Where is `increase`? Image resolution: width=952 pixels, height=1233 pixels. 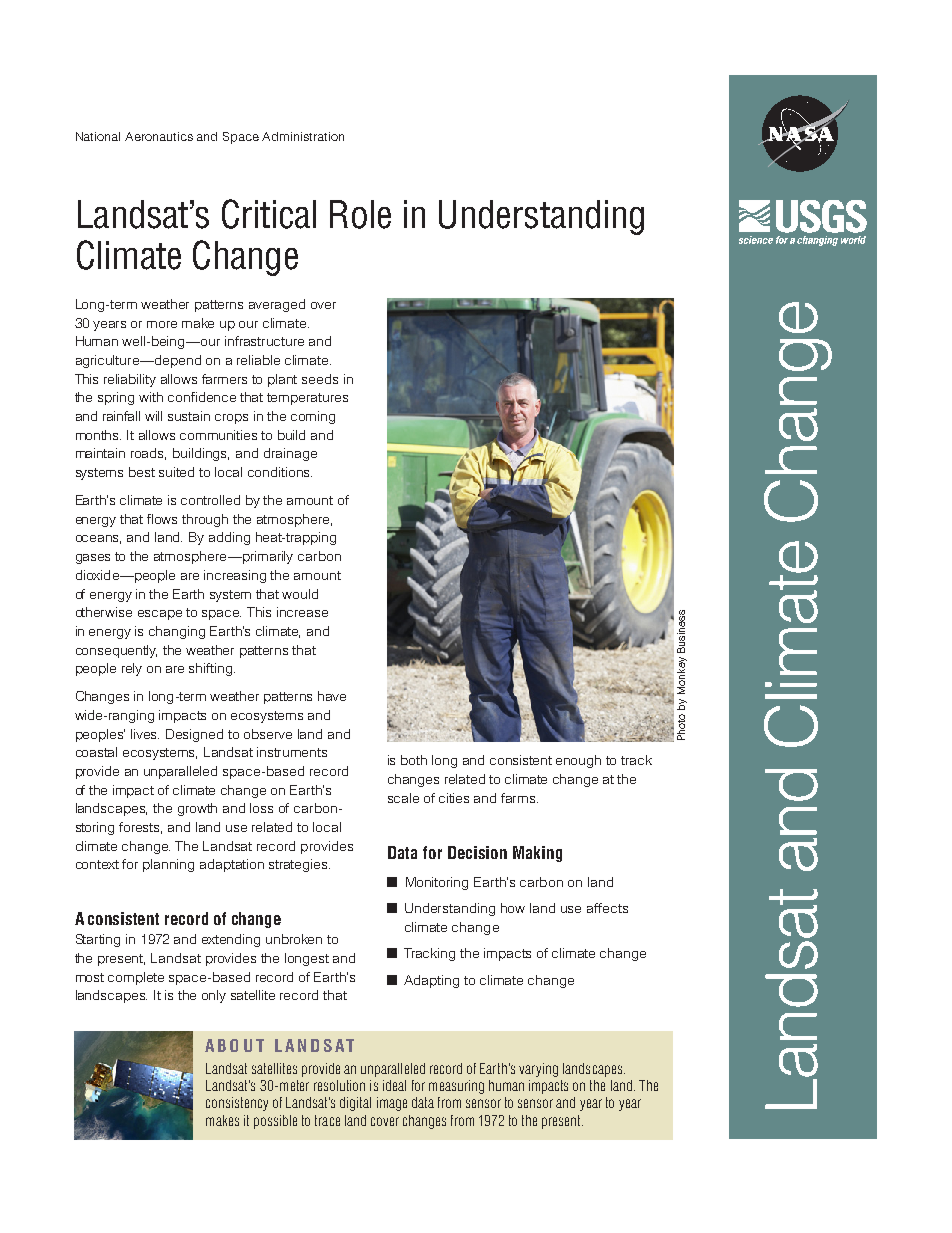
increase is located at coordinates (302, 612).
